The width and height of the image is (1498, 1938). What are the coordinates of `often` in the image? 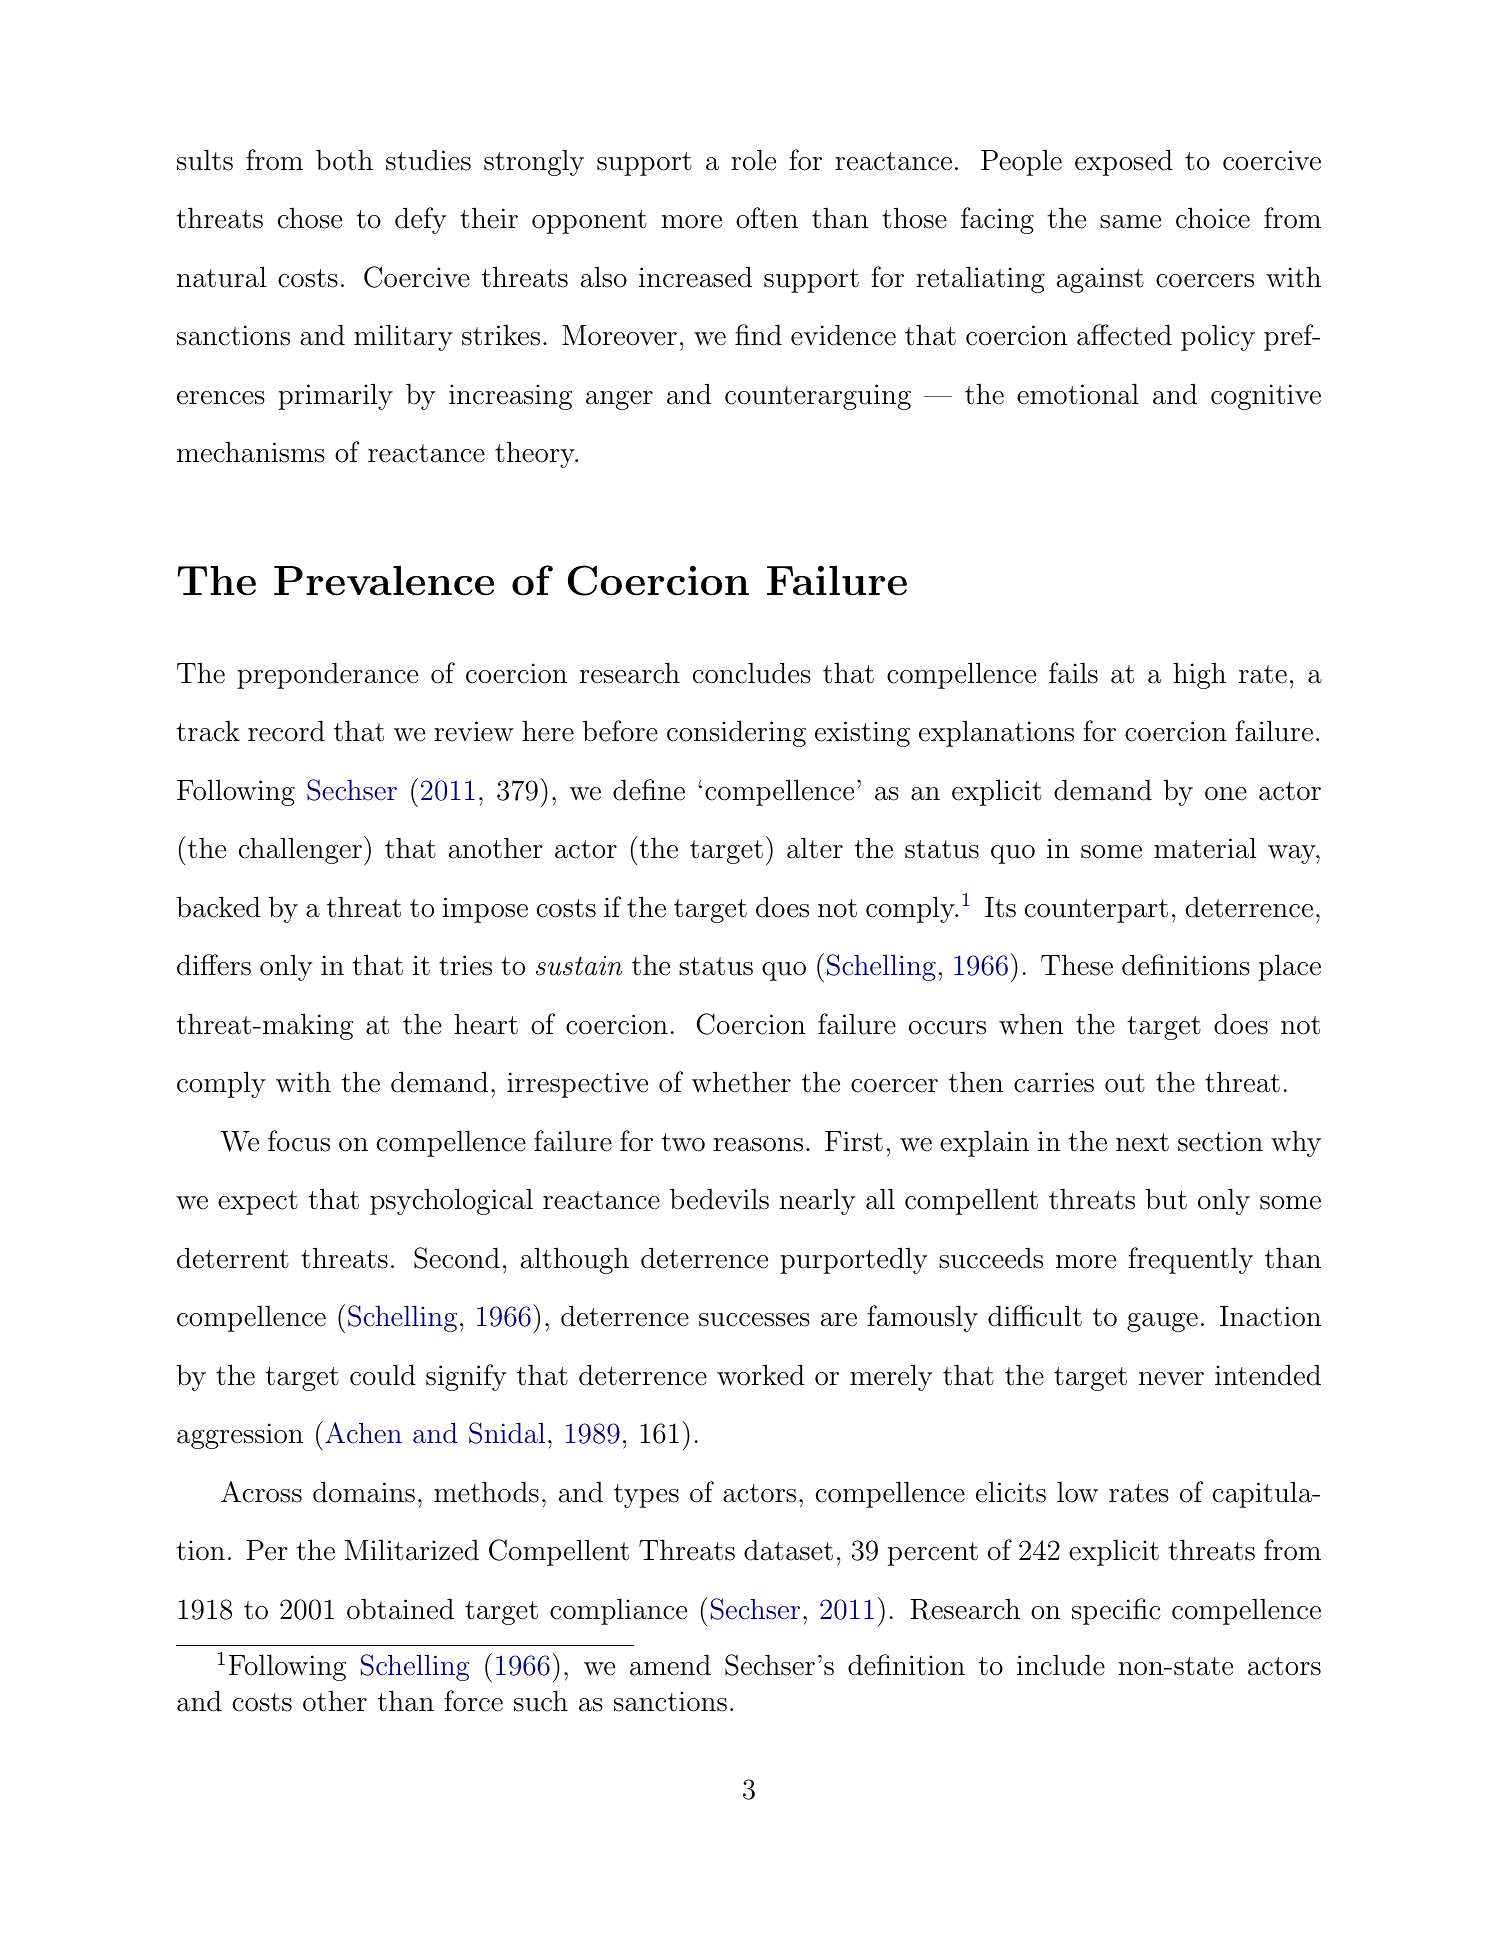 It's located at (767, 218).
